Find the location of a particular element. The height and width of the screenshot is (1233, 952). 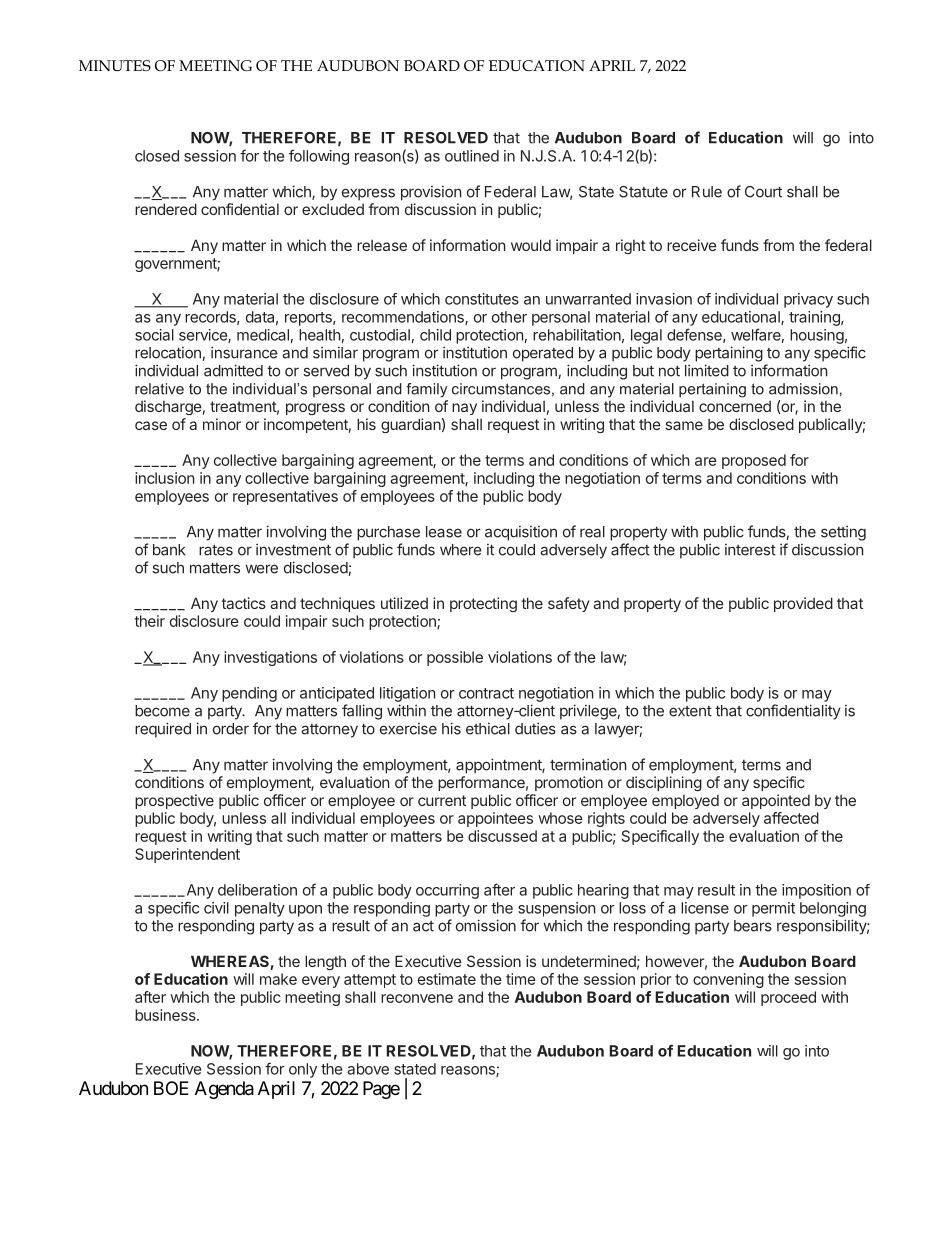

Agenda is located at coordinates (224, 1090).
